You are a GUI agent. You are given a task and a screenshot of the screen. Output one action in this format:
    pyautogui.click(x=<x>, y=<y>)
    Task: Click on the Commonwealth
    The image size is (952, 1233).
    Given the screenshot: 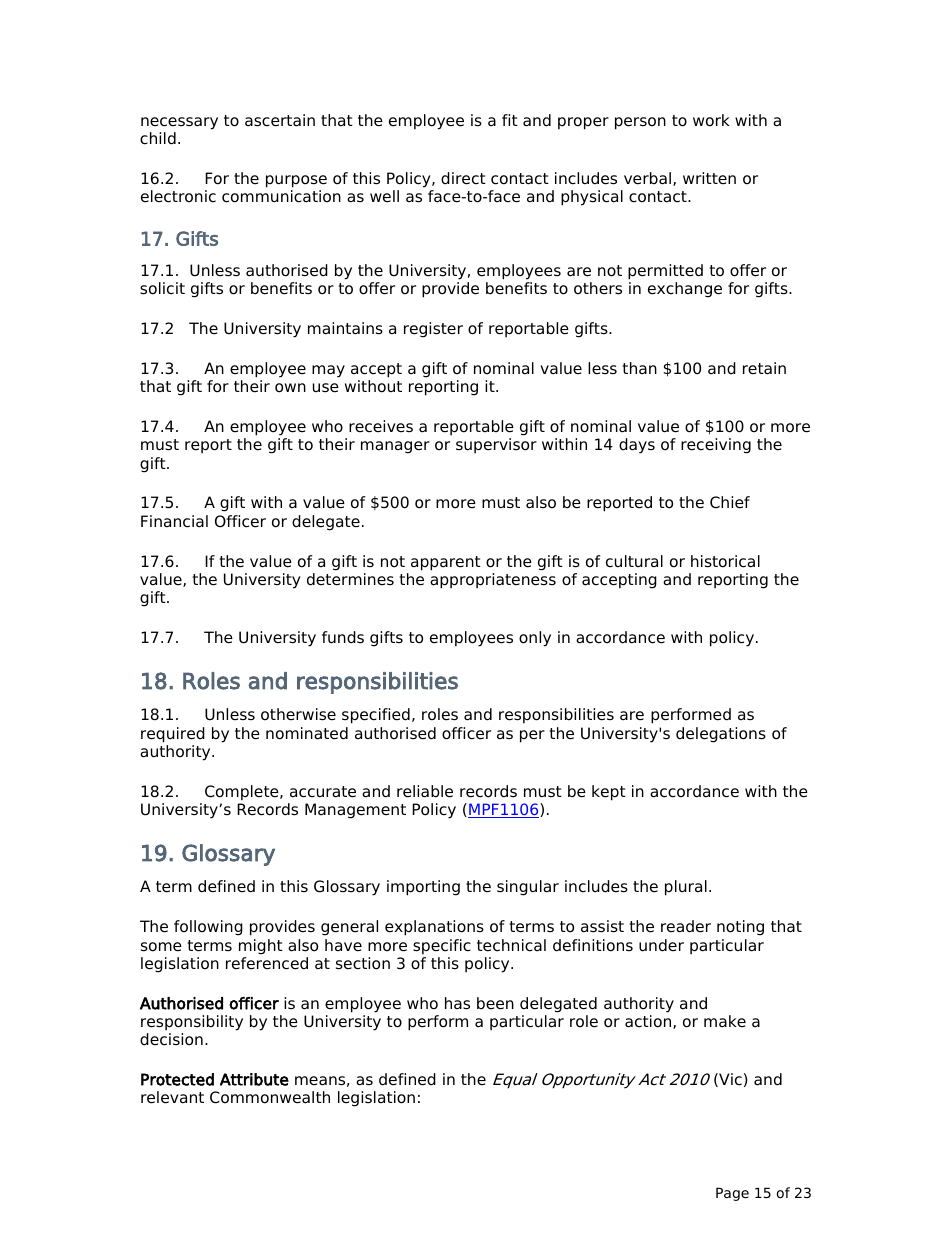 What is the action you would take?
    pyautogui.click(x=270, y=1097)
